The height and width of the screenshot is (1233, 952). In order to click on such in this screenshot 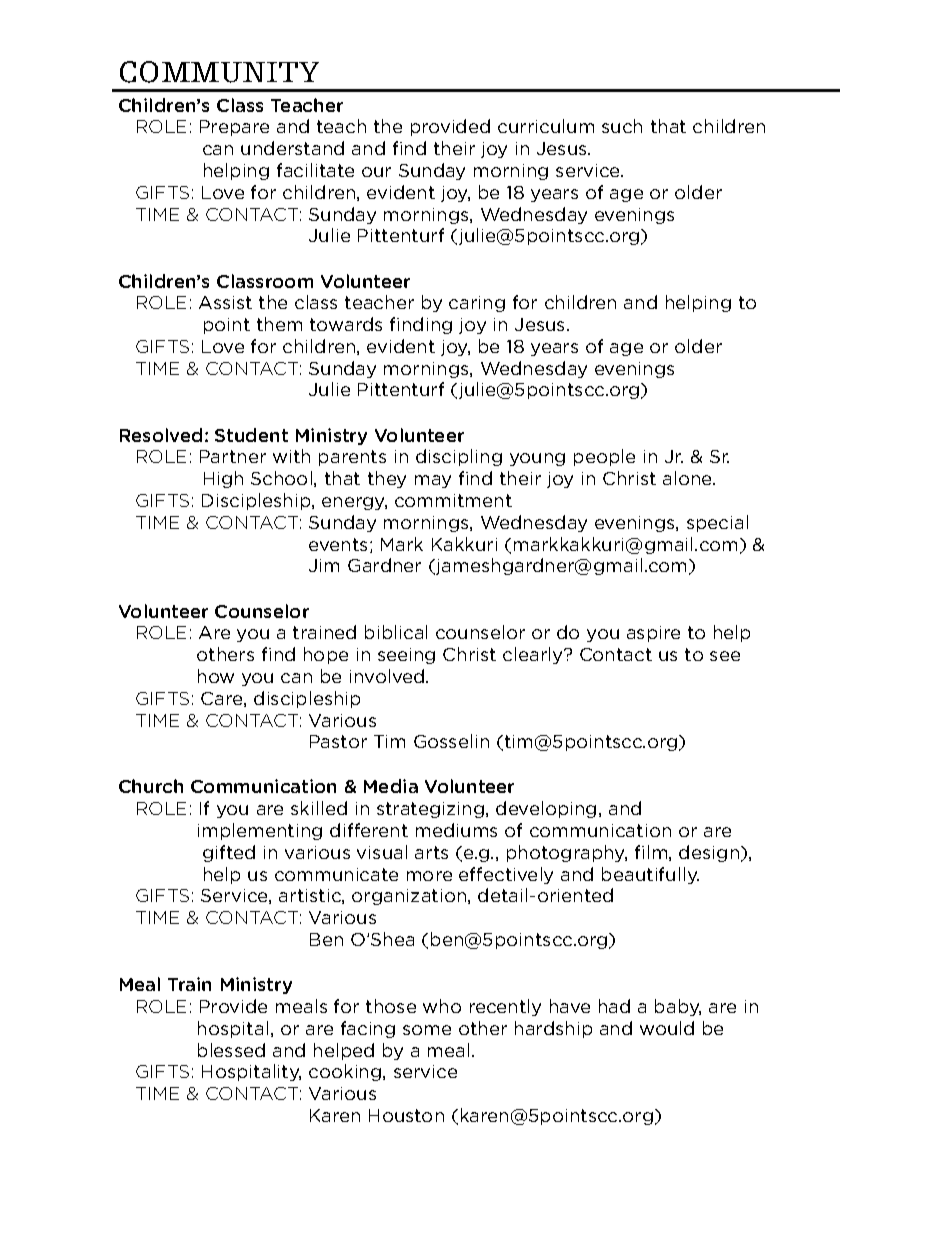, I will do `click(622, 126)`.
